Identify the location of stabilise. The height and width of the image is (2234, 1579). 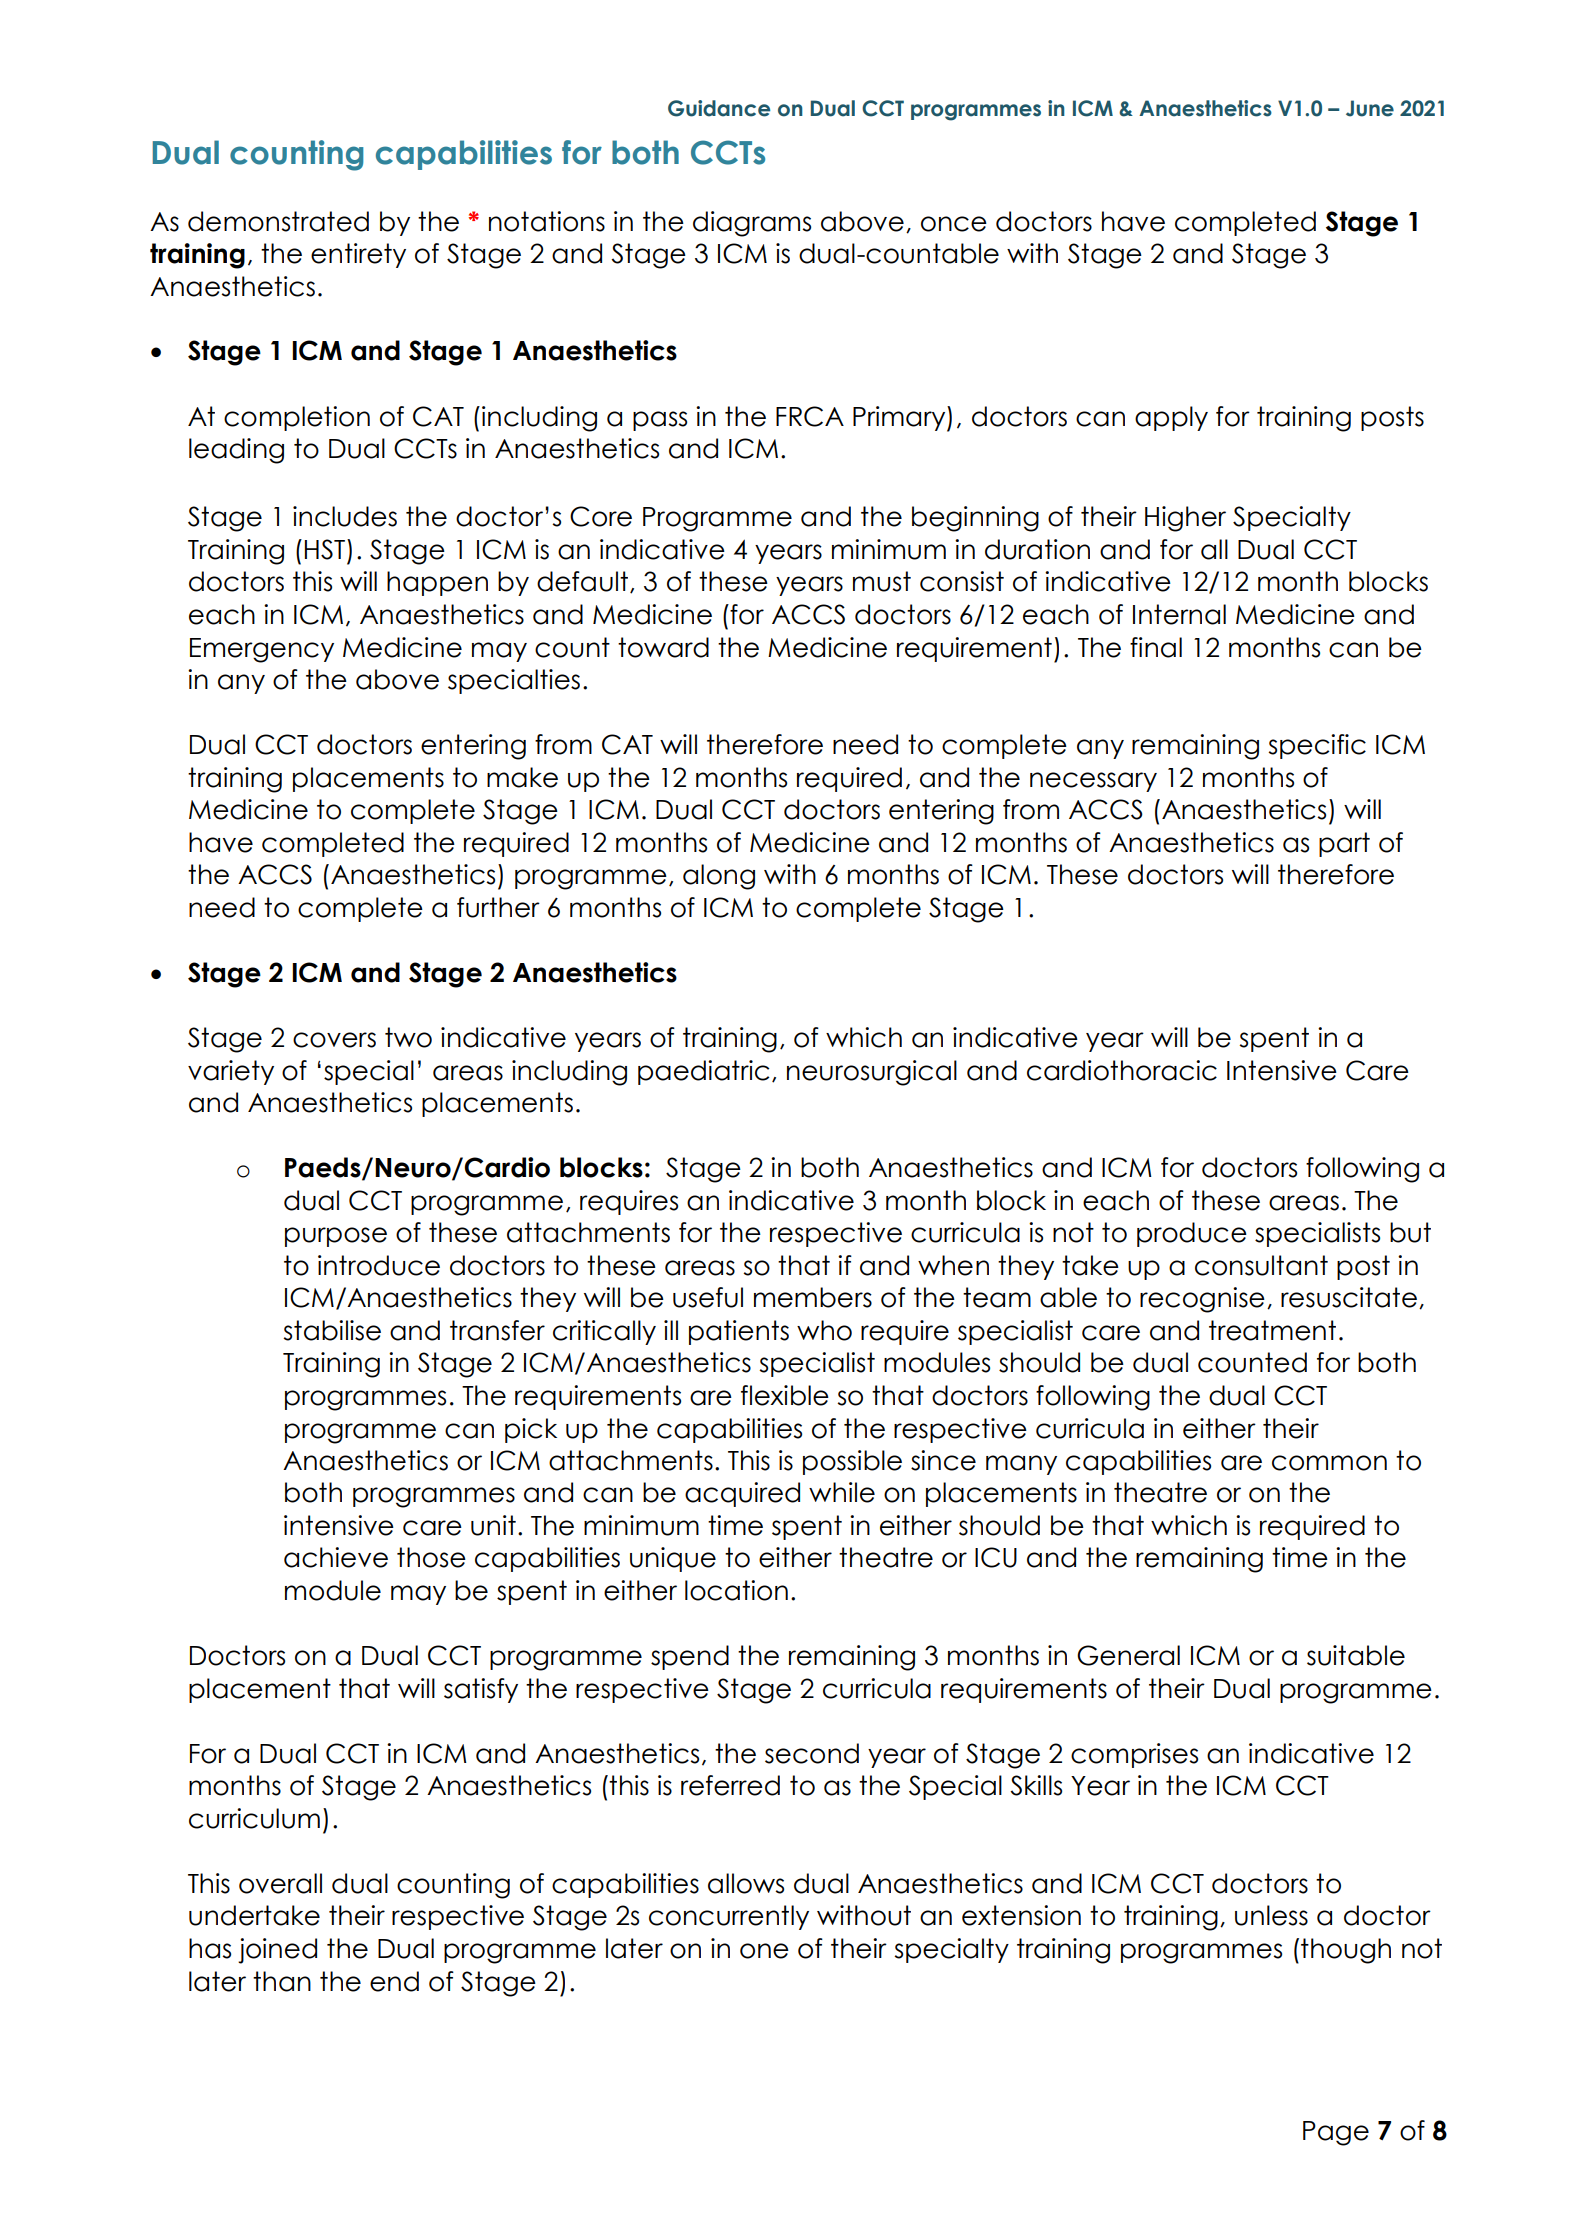
(332, 1330).
